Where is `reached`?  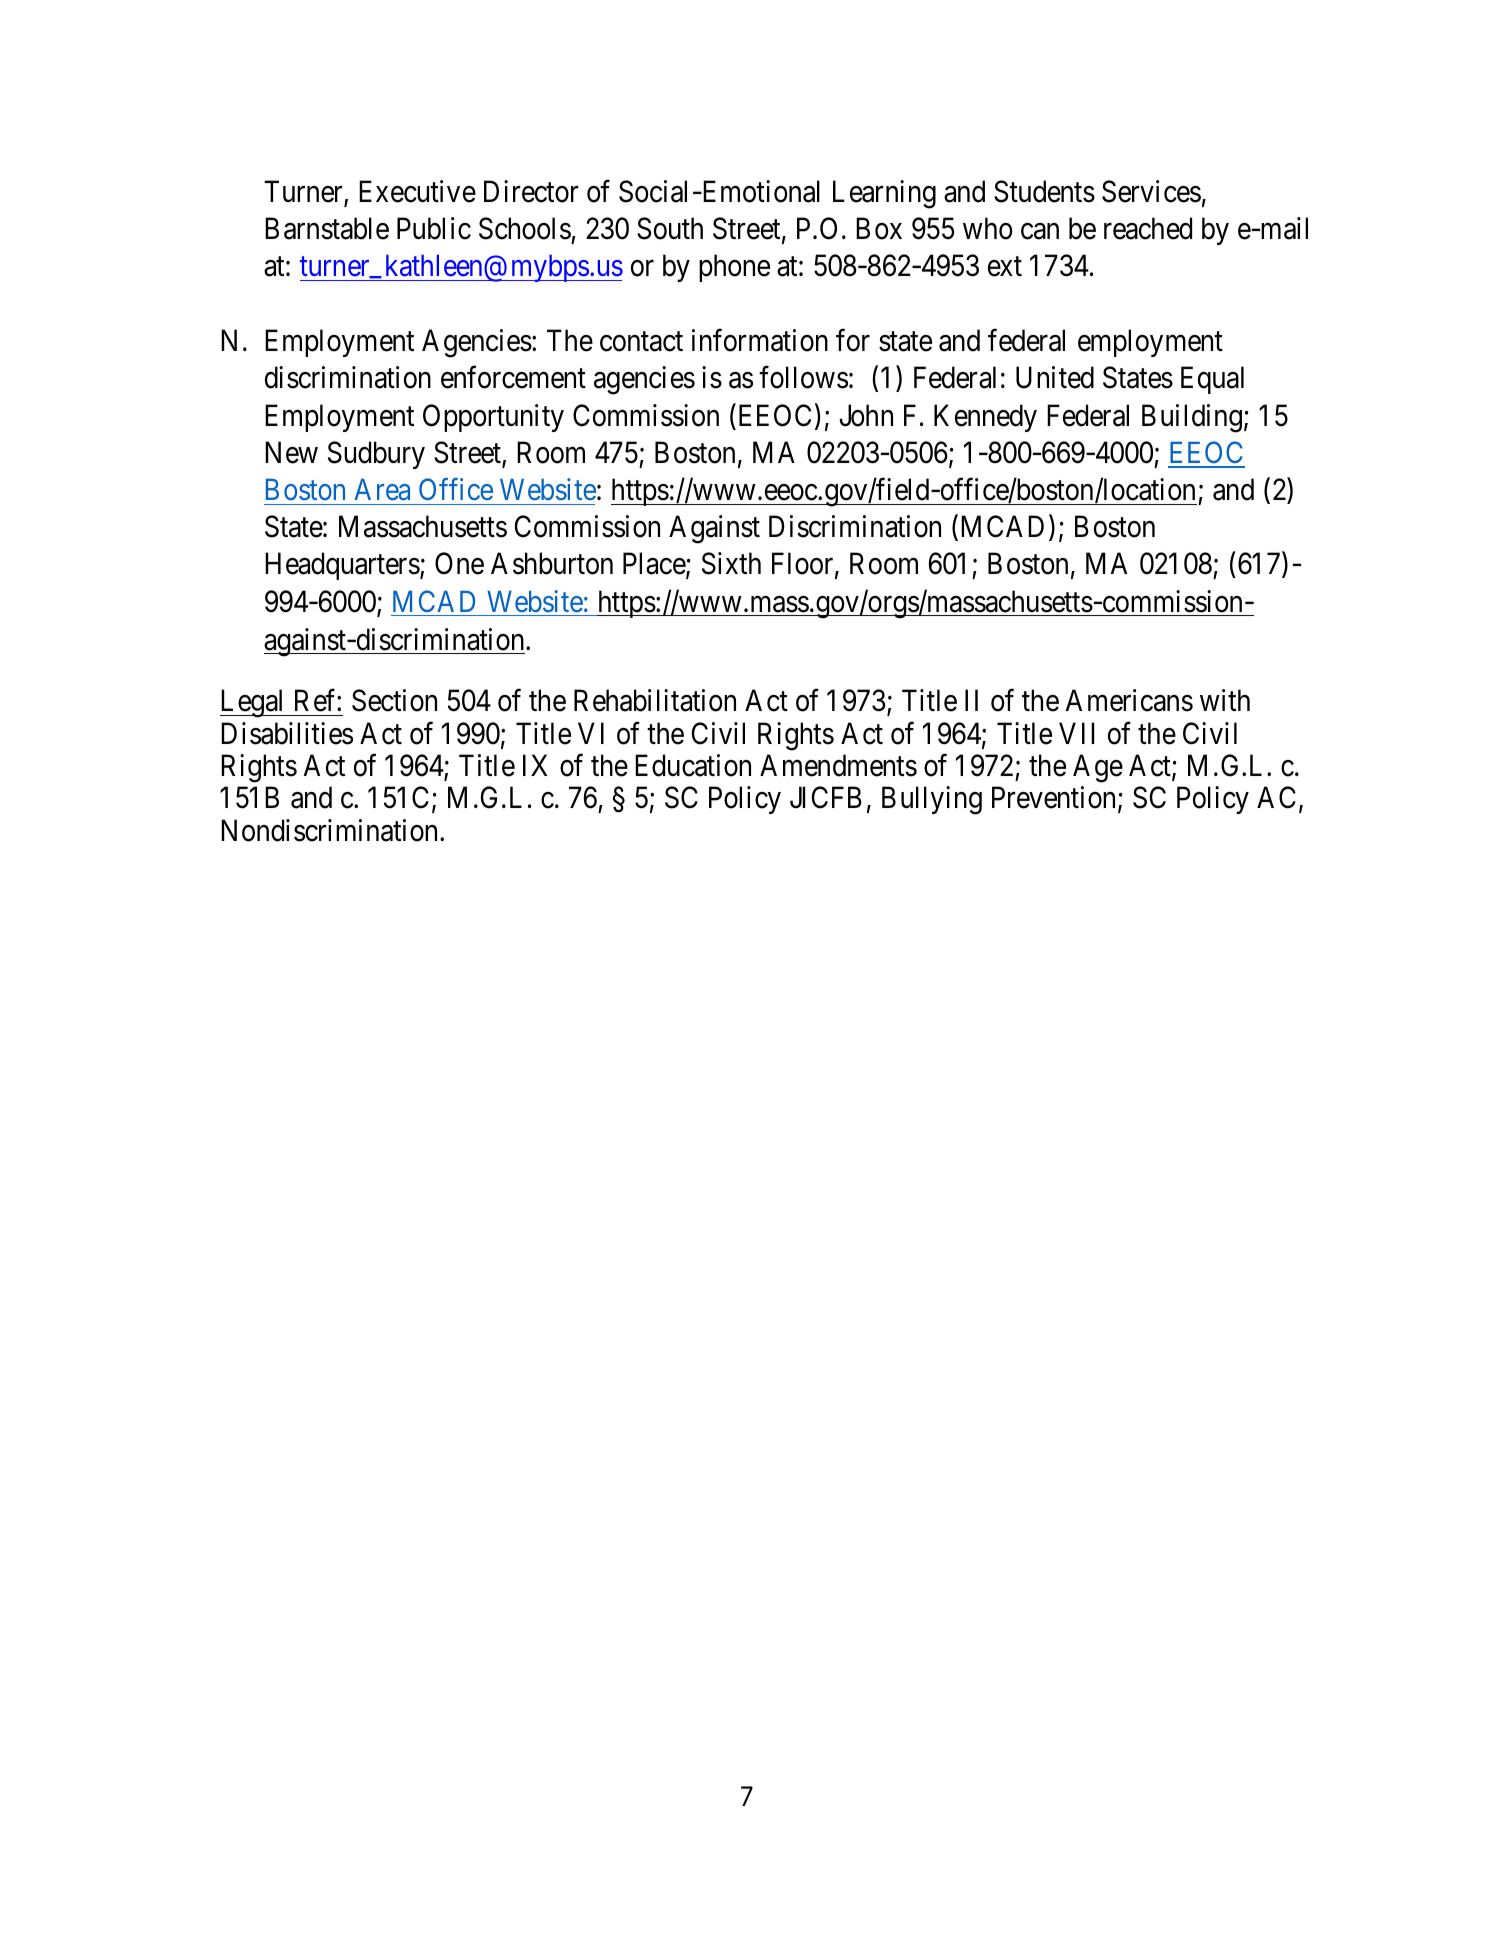
reached is located at coordinates (1148, 228).
